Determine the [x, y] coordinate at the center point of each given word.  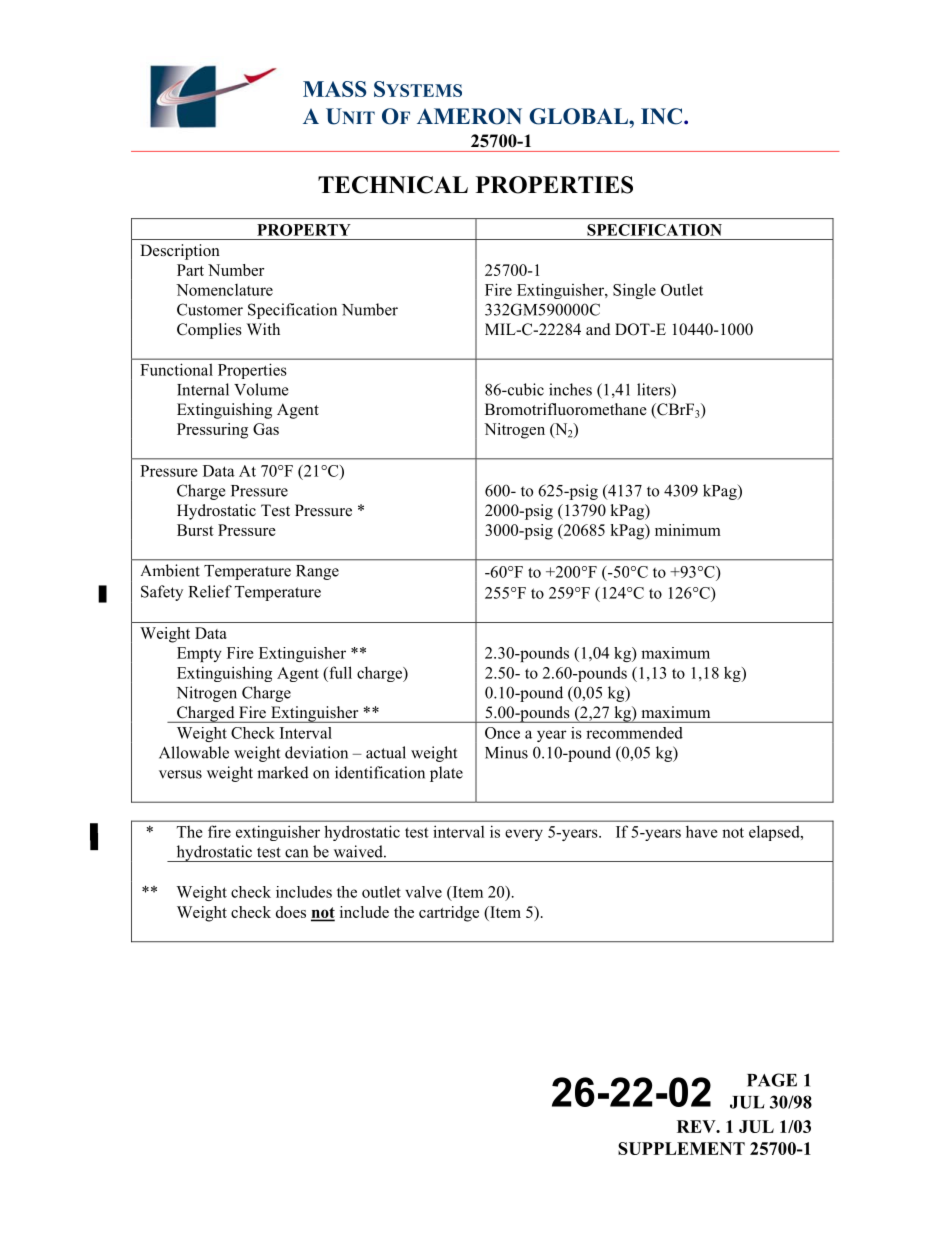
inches [570, 389]
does [291, 912]
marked [283, 772]
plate [446, 774]
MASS [335, 89]
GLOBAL [579, 116]
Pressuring [212, 431]
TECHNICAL [393, 185]
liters [655, 390]
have [702, 831]
